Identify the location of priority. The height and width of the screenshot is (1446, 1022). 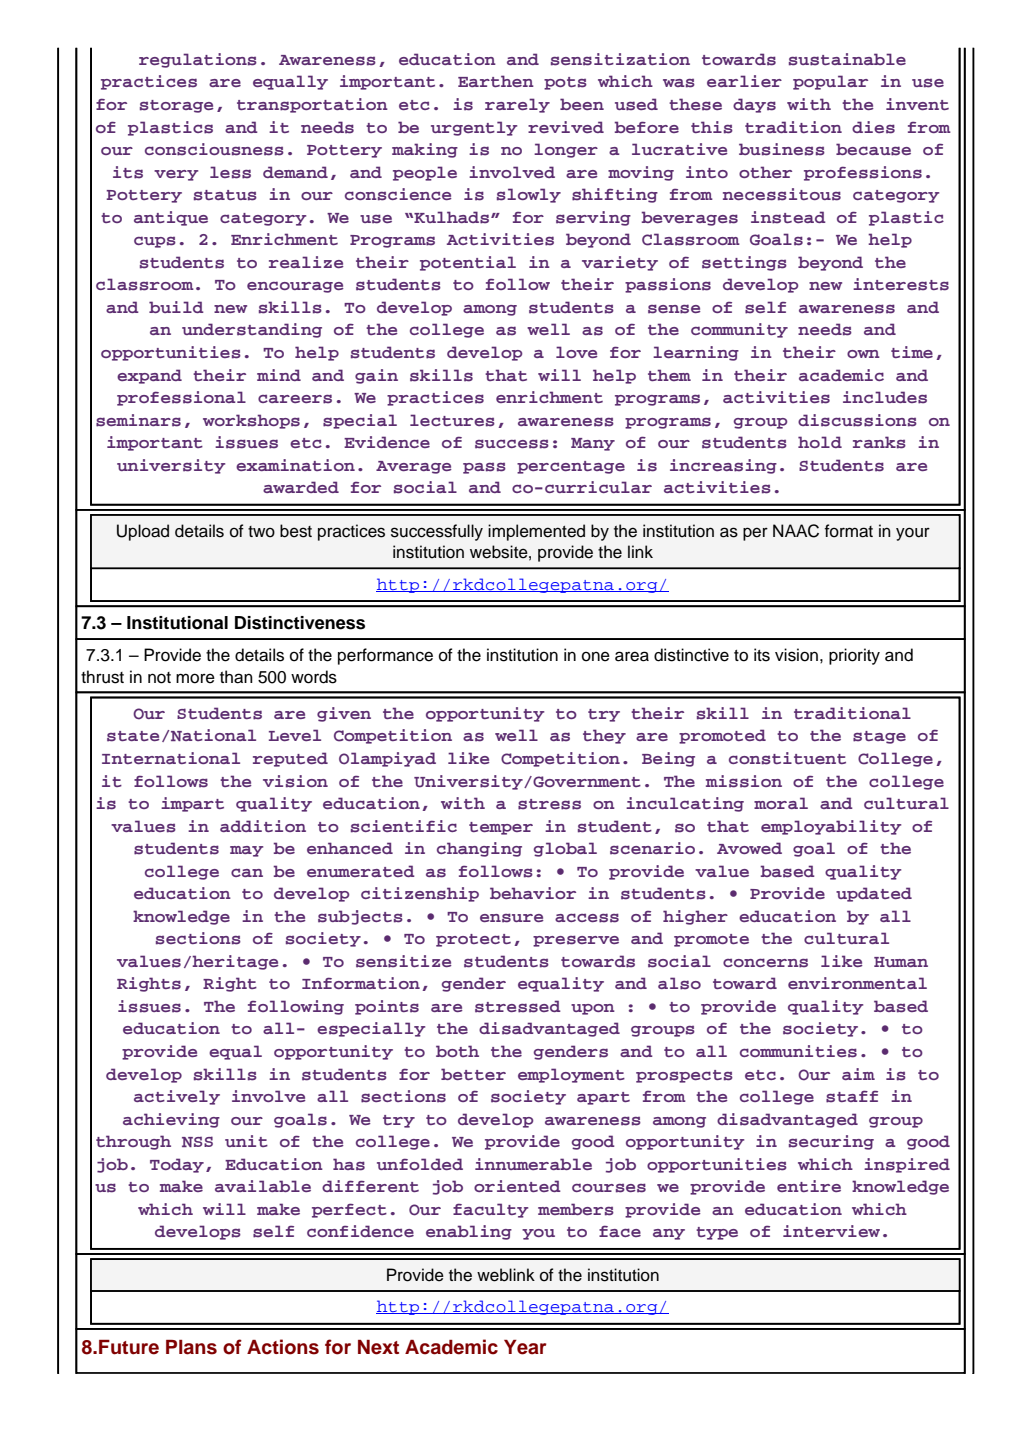
(854, 656).
